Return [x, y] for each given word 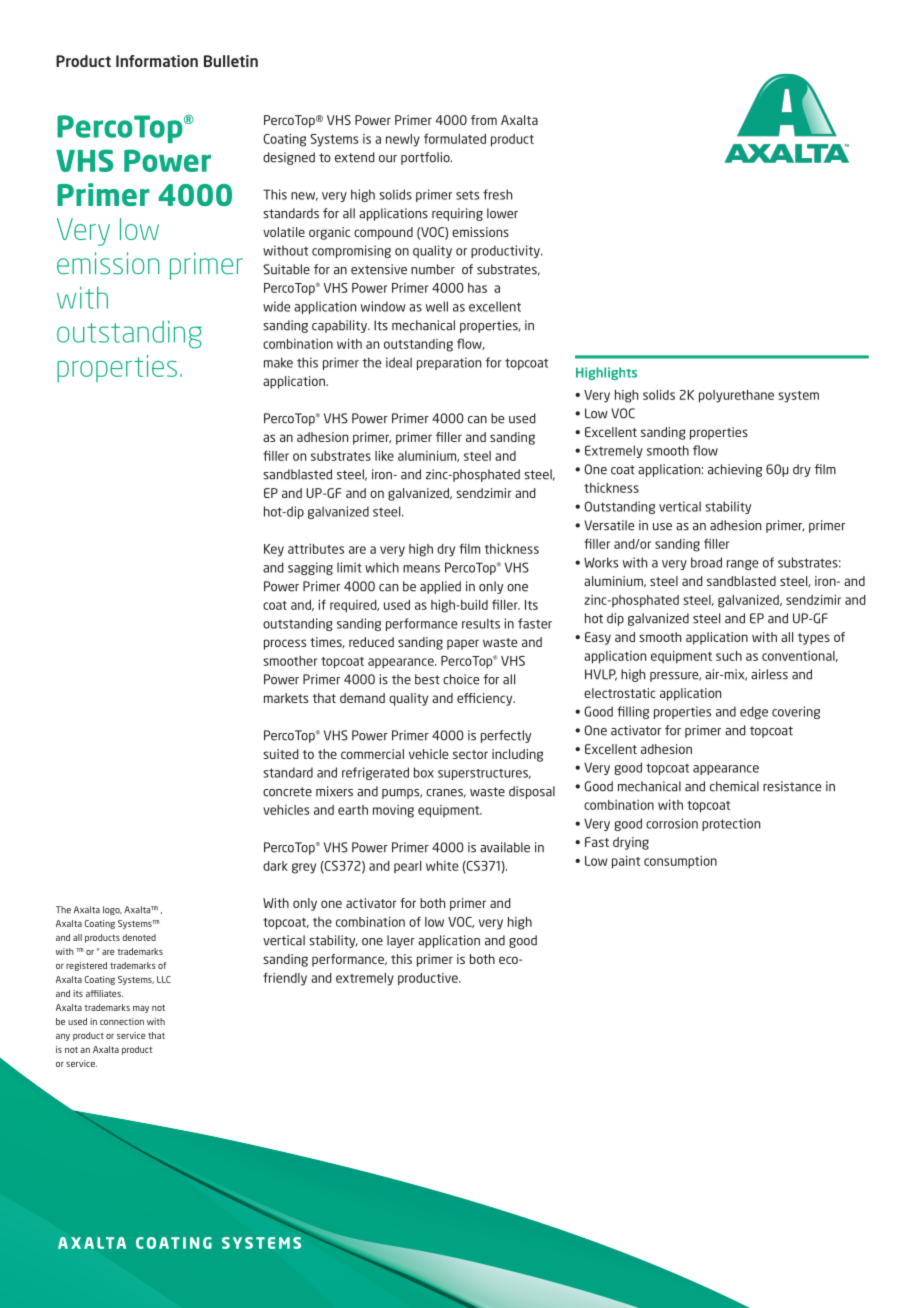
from [484, 120]
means [421, 569]
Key [274, 550]
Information [157, 61]
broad [706, 562]
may [141, 1009]
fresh [497, 194]
